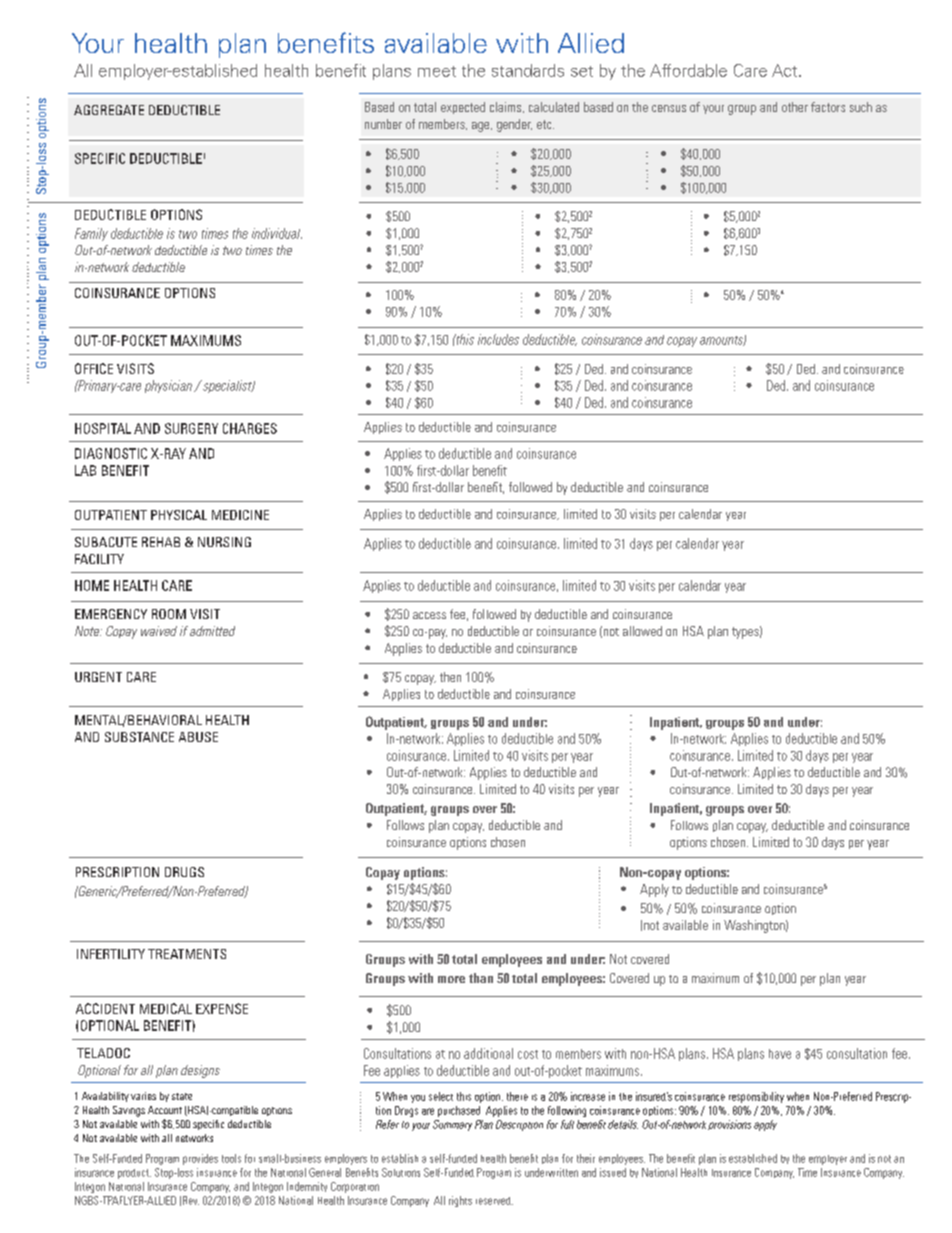 This screenshot has width=952, height=1233. I want to click on AGGREGATE, so click(109, 110).
